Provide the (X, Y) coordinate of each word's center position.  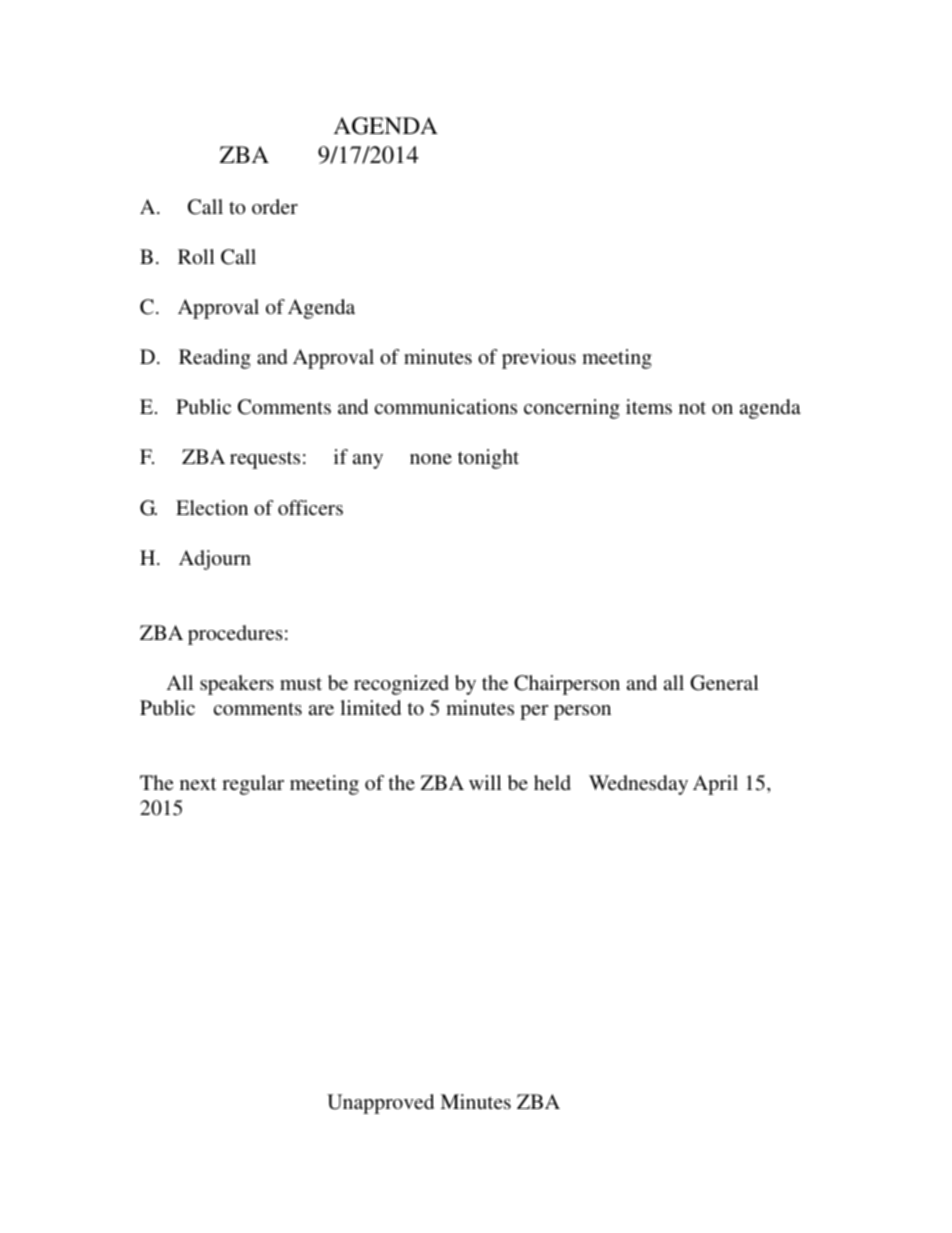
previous (539, 359)
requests (265, 460)
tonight (488, 459)
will (485, 782)
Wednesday (638, 785)
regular (253, 785)
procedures (235, 635)
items (649, 406)
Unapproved (380, 1104)
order (275, 206)
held (552, 782)
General (724, 683)
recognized (401, 685)
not (692, 408)
